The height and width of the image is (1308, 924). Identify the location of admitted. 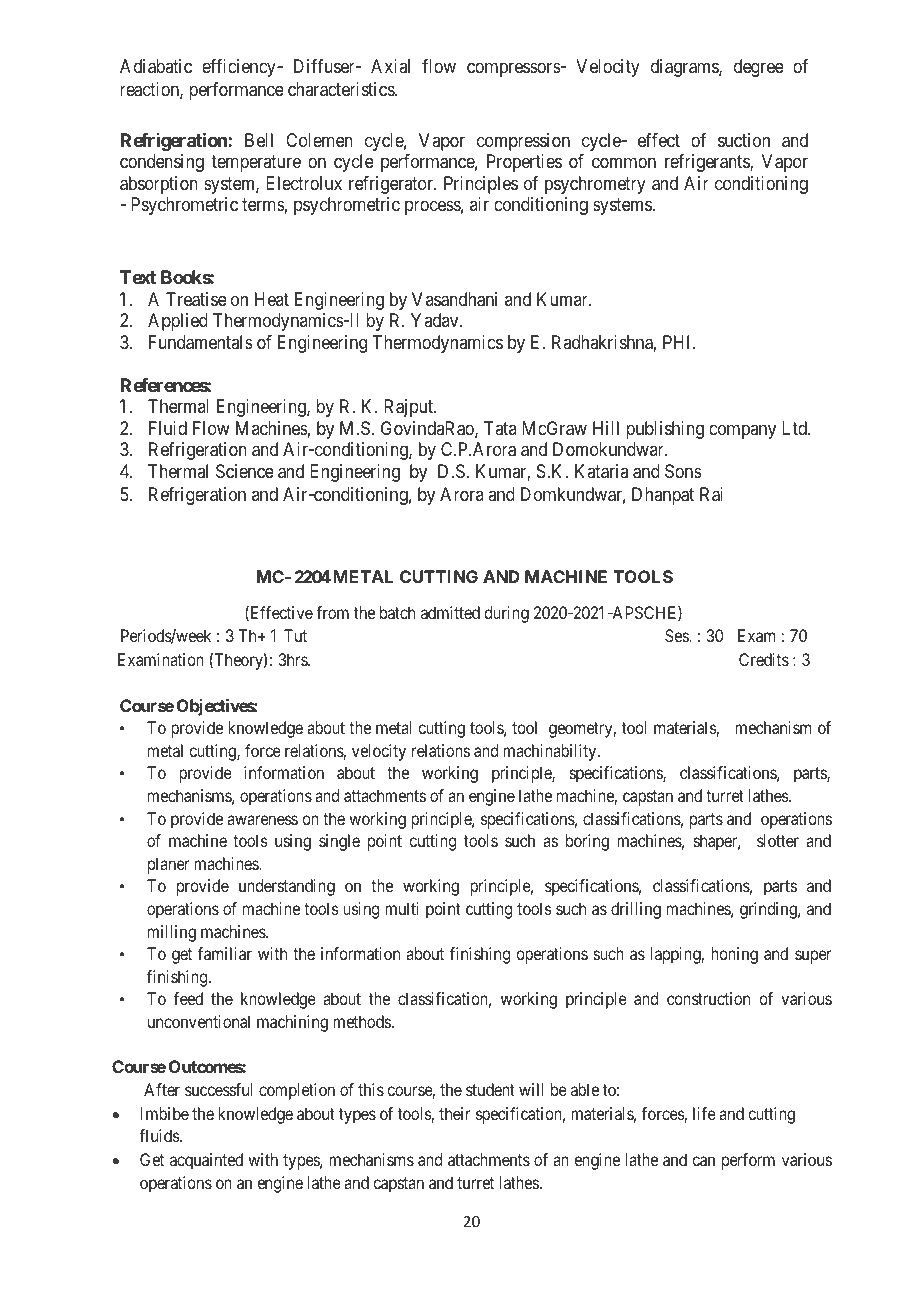
(450, 612).
